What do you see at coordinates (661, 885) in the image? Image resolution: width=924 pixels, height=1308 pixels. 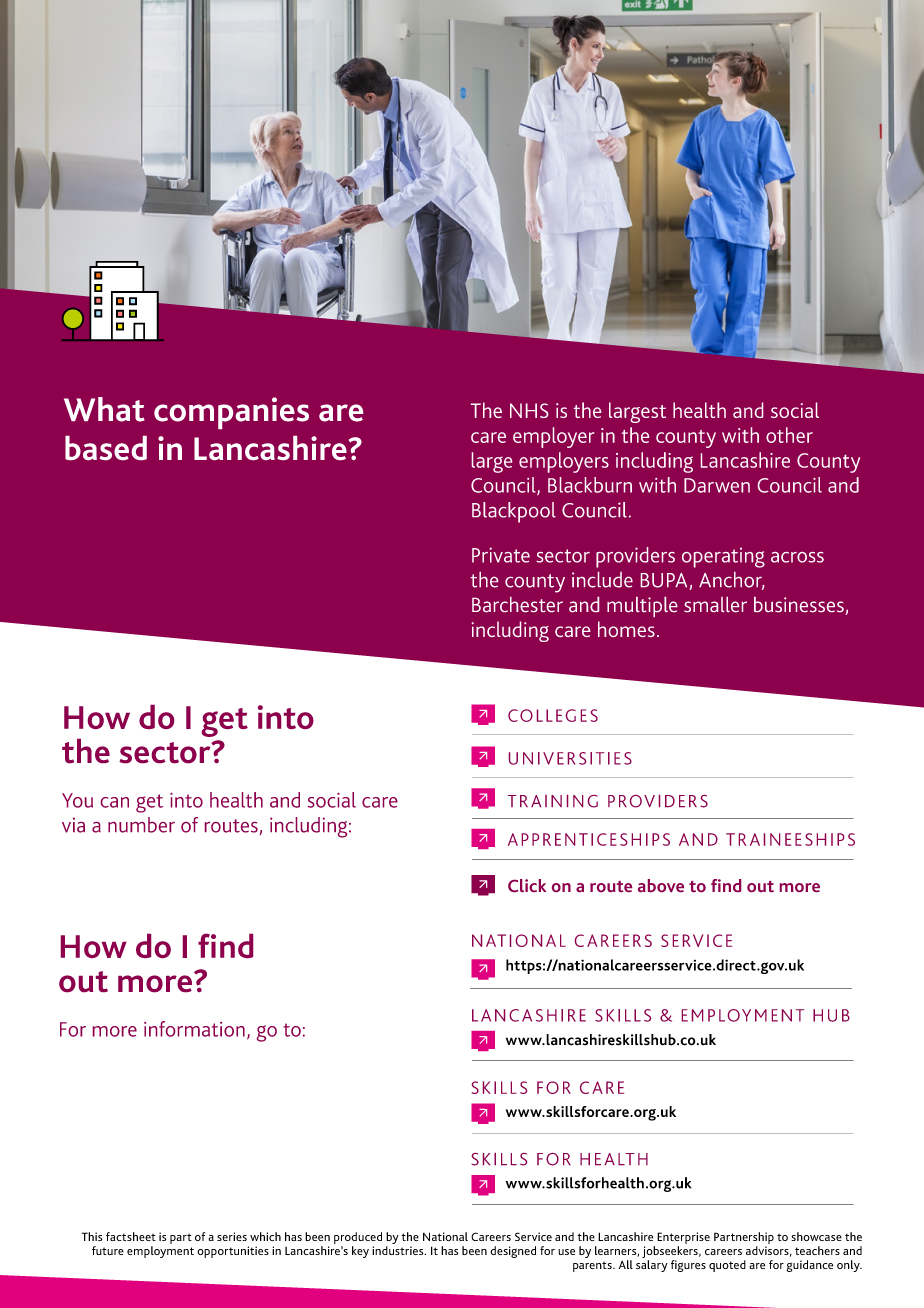 I see `above` at bounding box center [661, 885].
